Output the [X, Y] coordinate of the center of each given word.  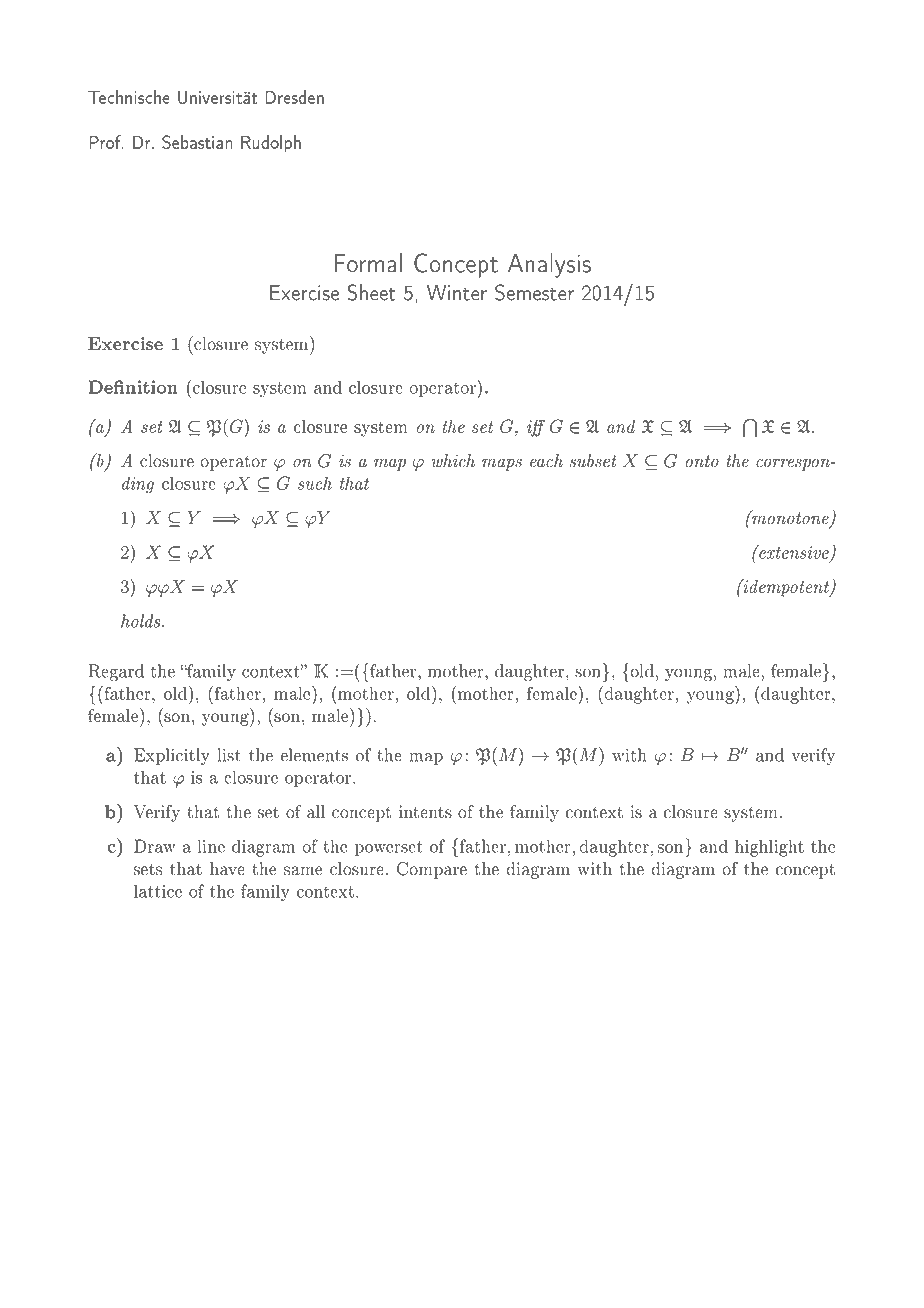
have [227, 869]
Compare [432, 870]
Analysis [549, 265]
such [315, 483]
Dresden [294, 97]
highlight [769, 848]
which [453, 461]
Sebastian [197, 142]
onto [702, 461]
